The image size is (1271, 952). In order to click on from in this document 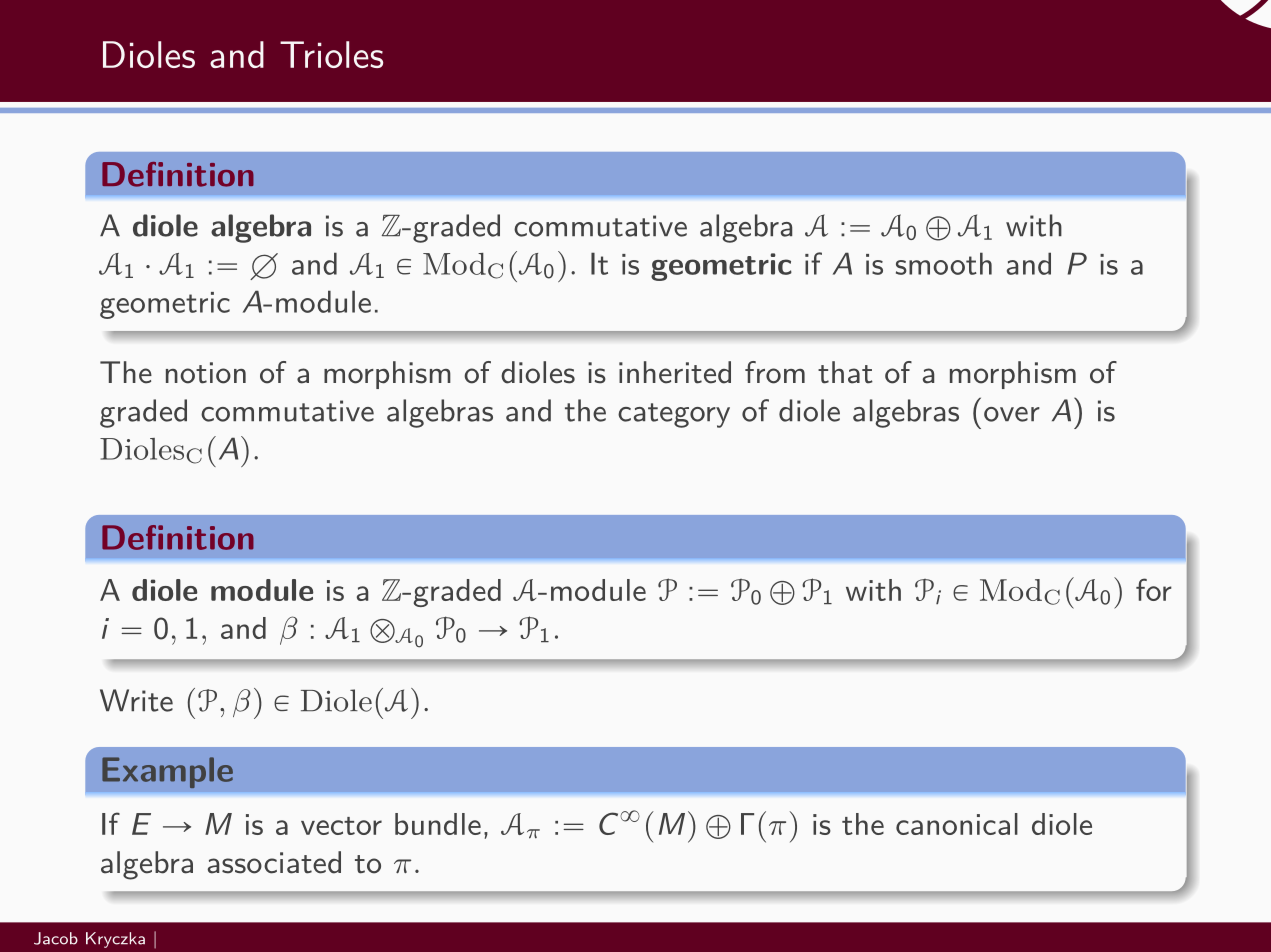, I will do `click(775, 372)`.
